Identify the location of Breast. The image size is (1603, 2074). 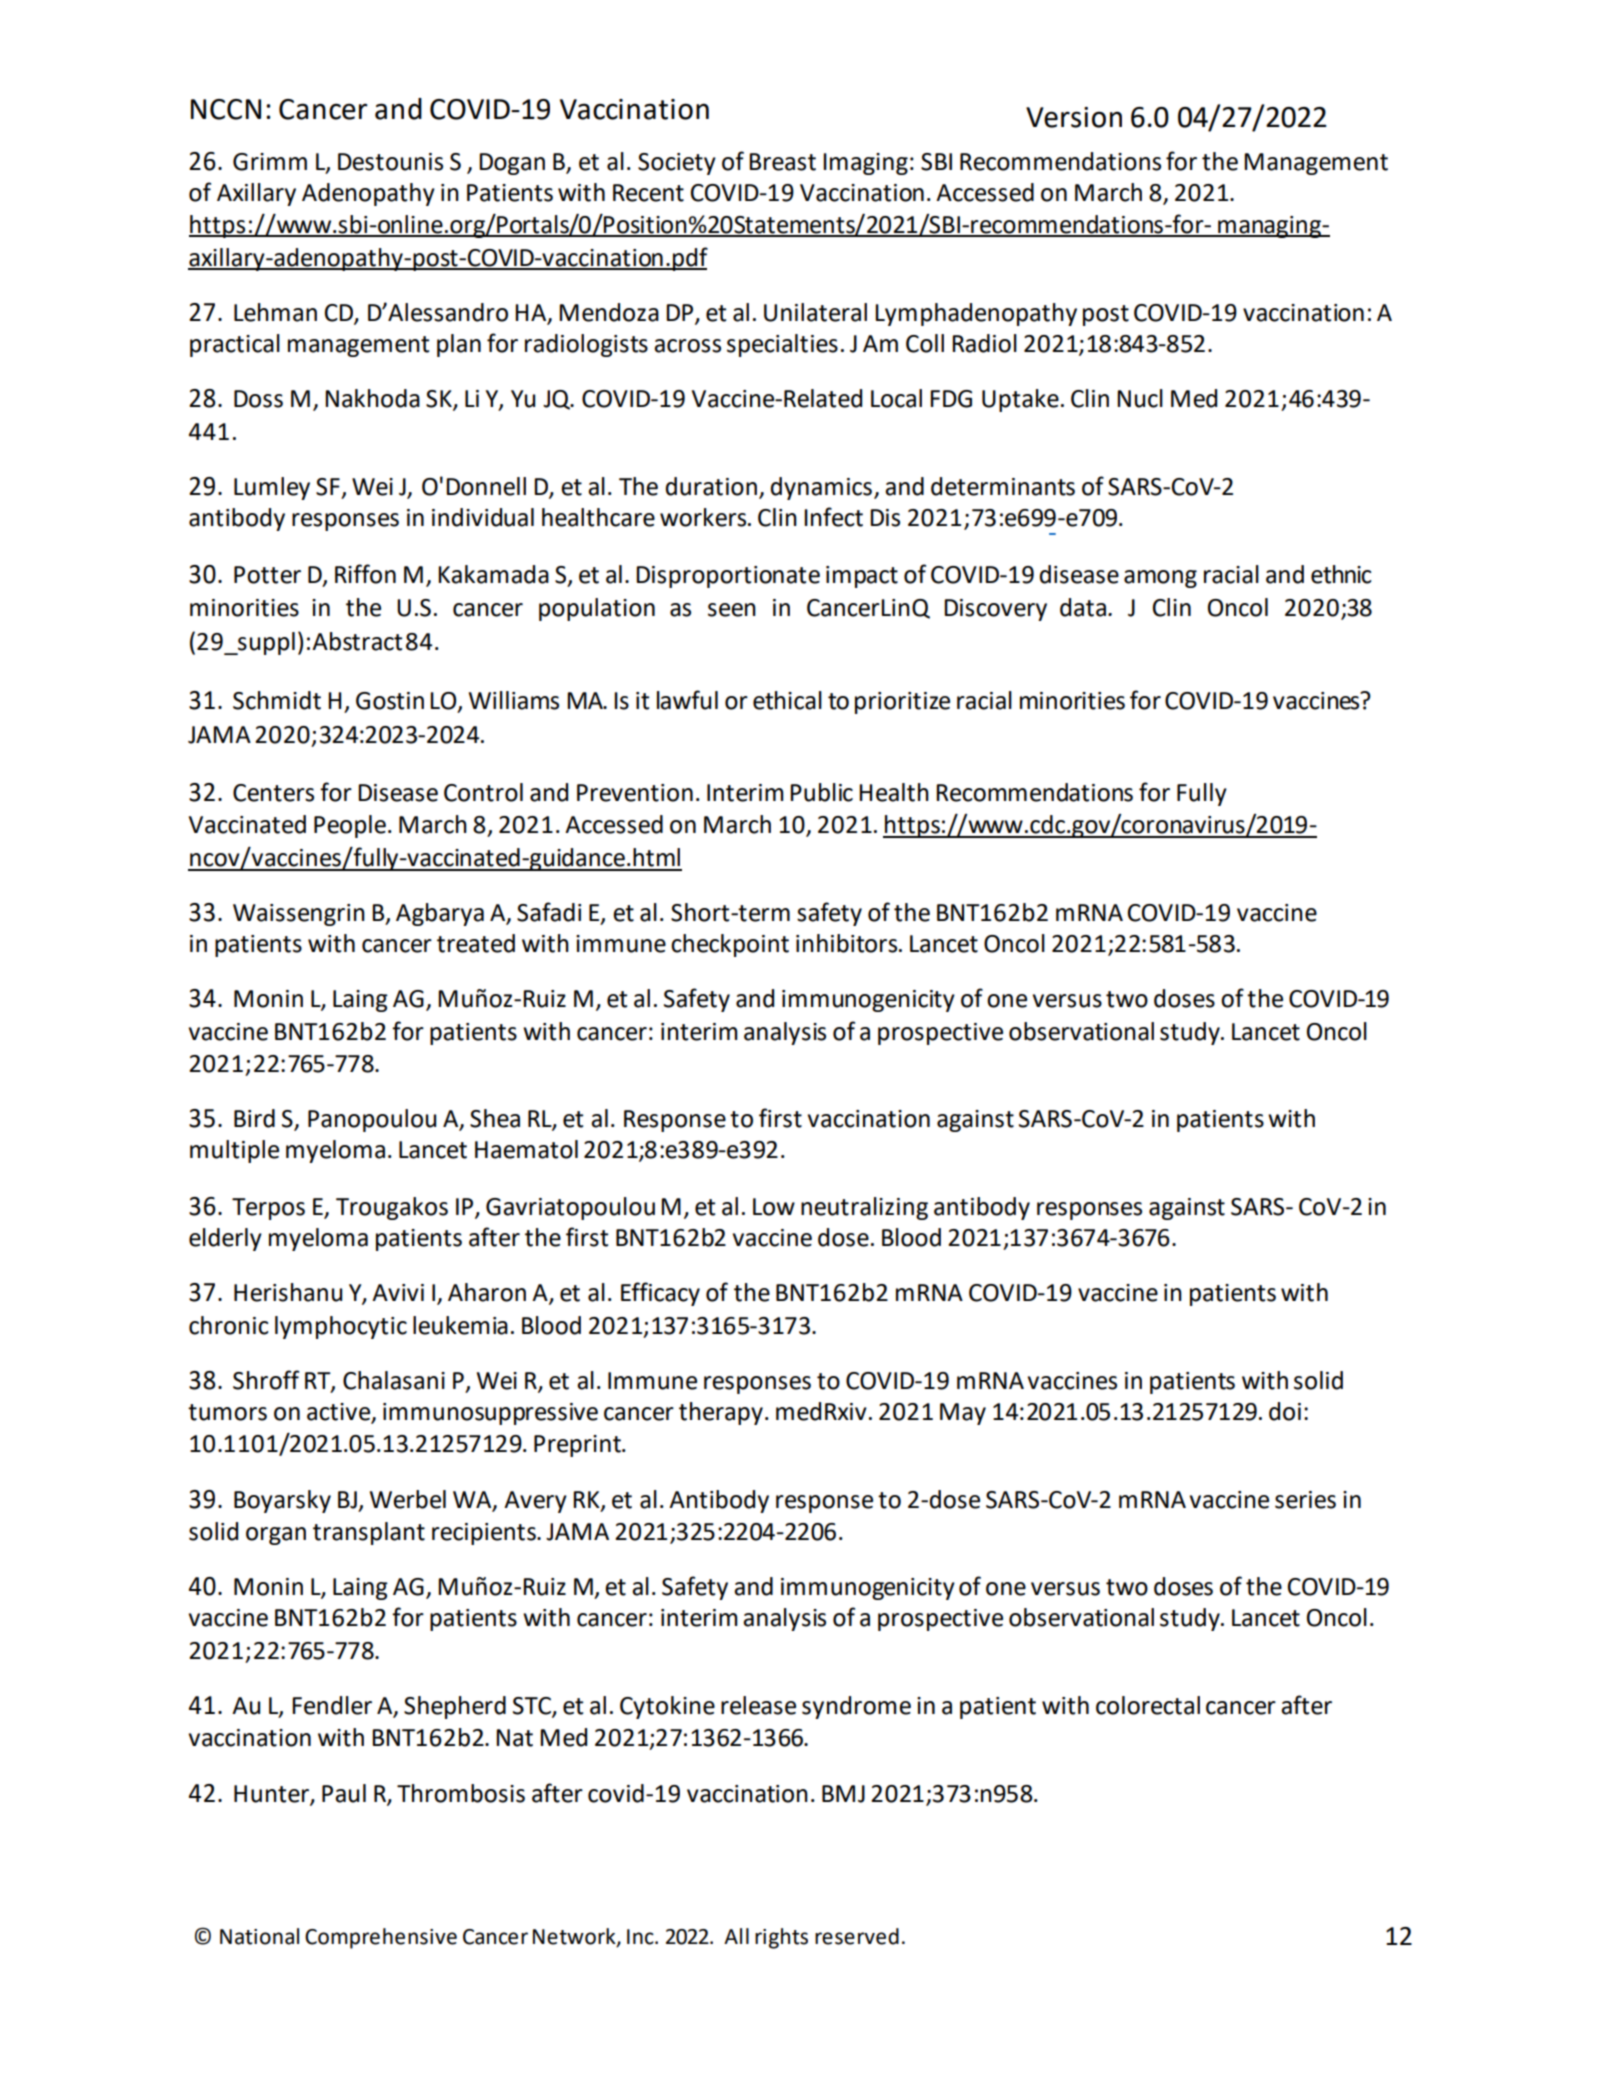
(782, 162).
